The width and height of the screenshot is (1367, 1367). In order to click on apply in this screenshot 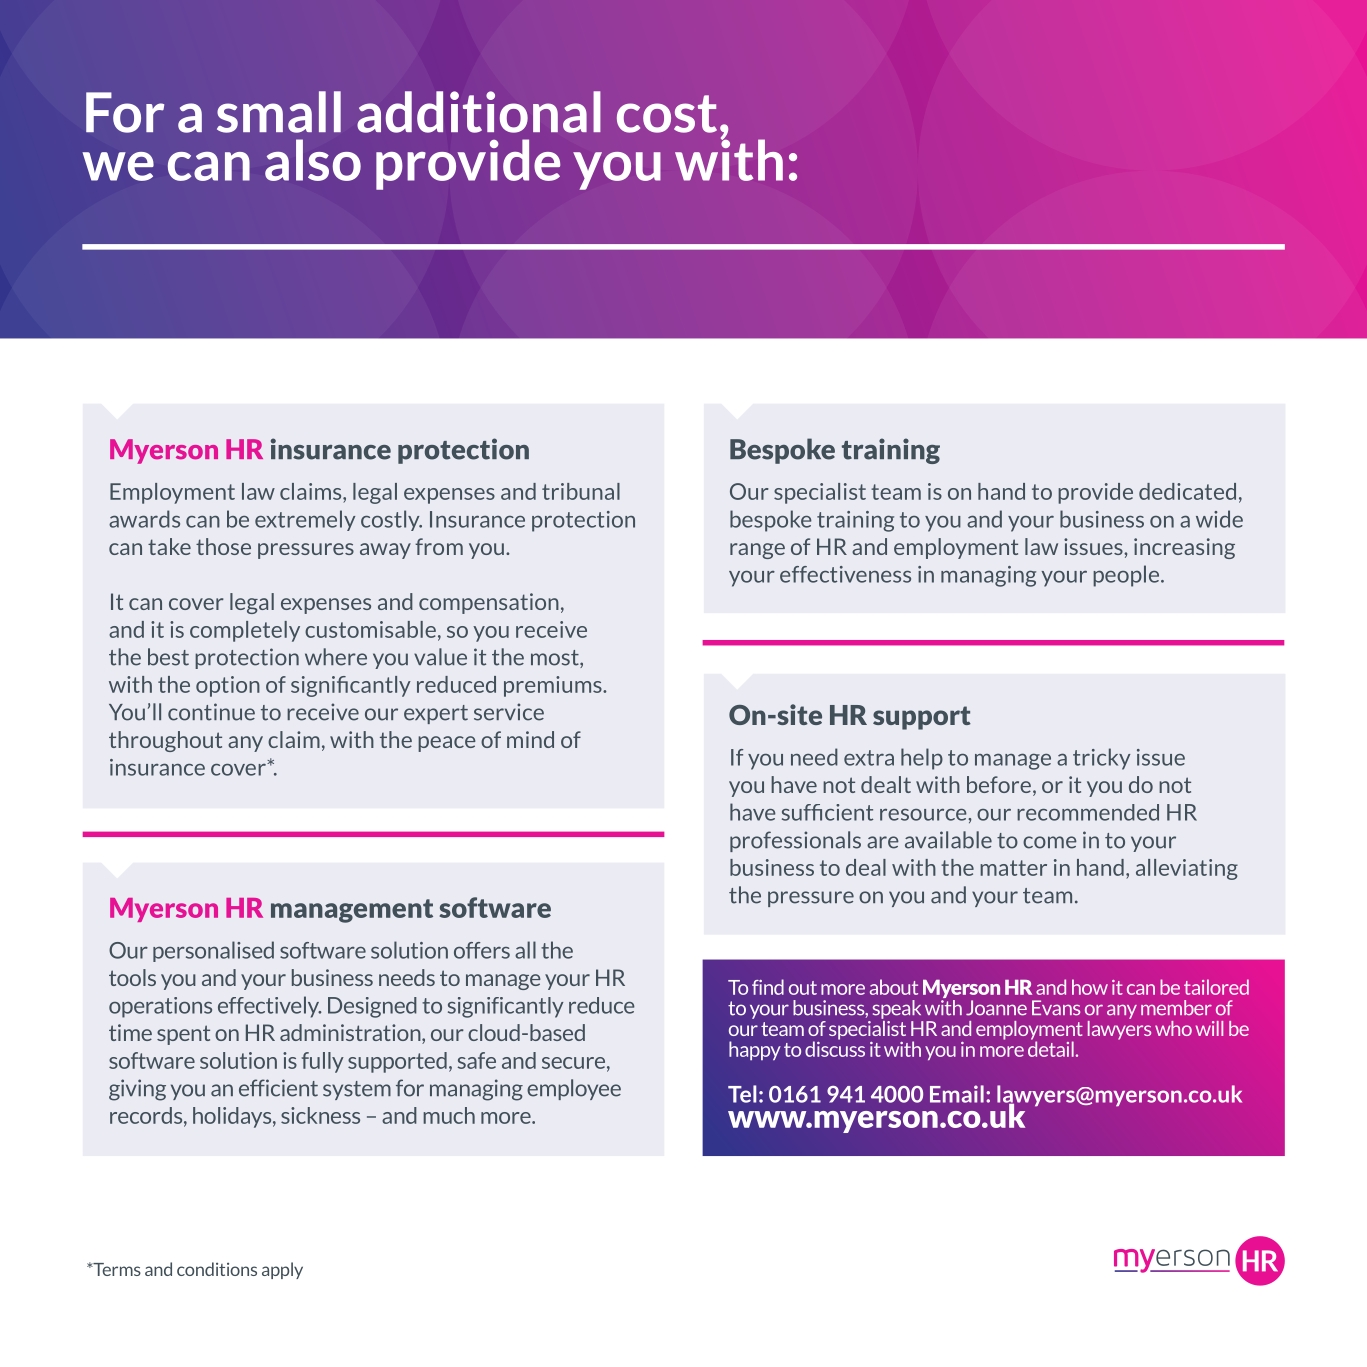, I will do `click(282, 1270)`.
